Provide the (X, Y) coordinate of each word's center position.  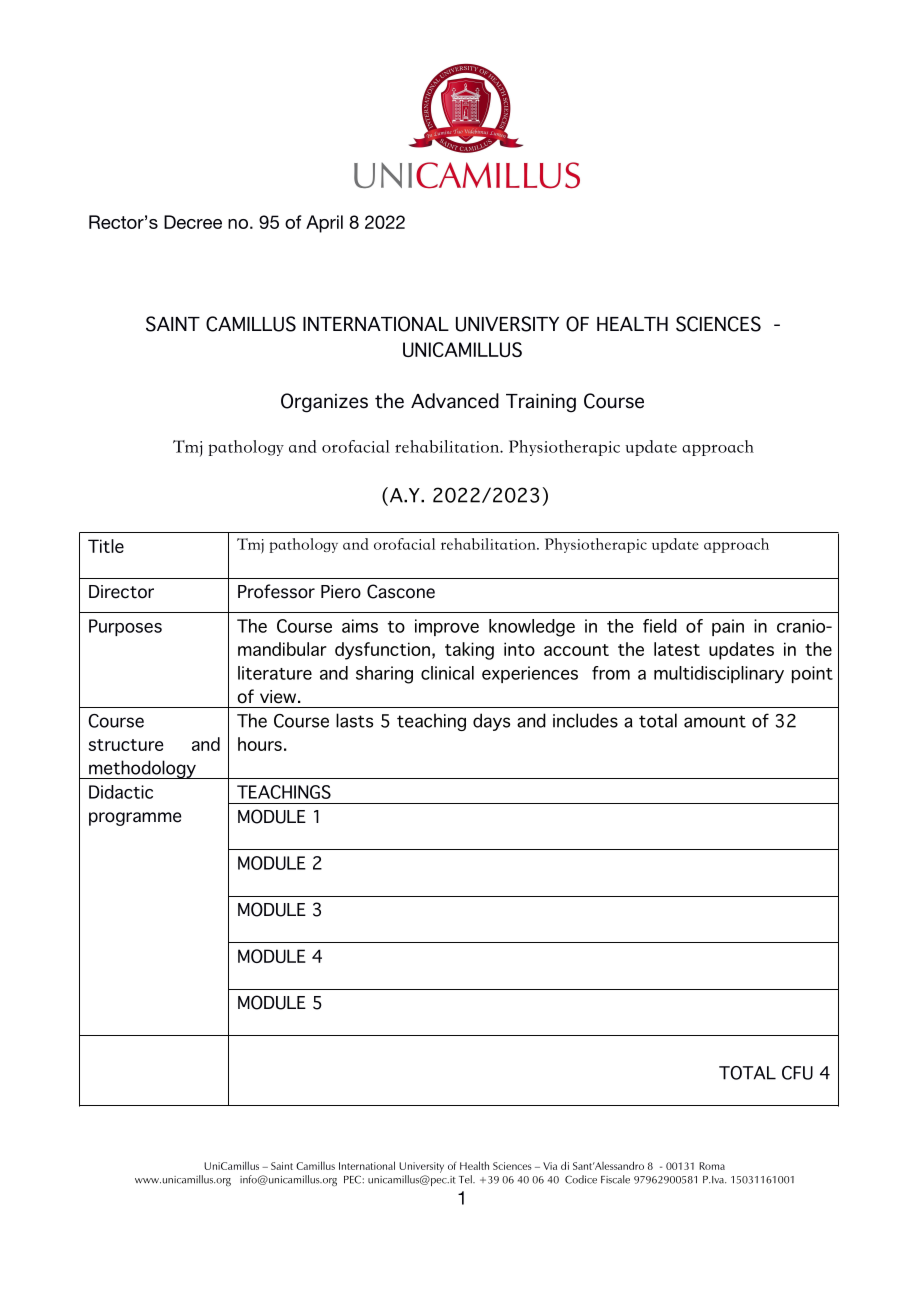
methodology (142, 769)
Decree (193, 222)
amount (715, 721)
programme (135, 819)
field (660, 626)
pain (728, 627)
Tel (466, 1179)
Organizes (324, 403)
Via (550, 1166)
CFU (797, 1073)
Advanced (455, 401)
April (324, 224)
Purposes (125, 627)
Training (541, 403)
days (491, 722)
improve (447, 627)
